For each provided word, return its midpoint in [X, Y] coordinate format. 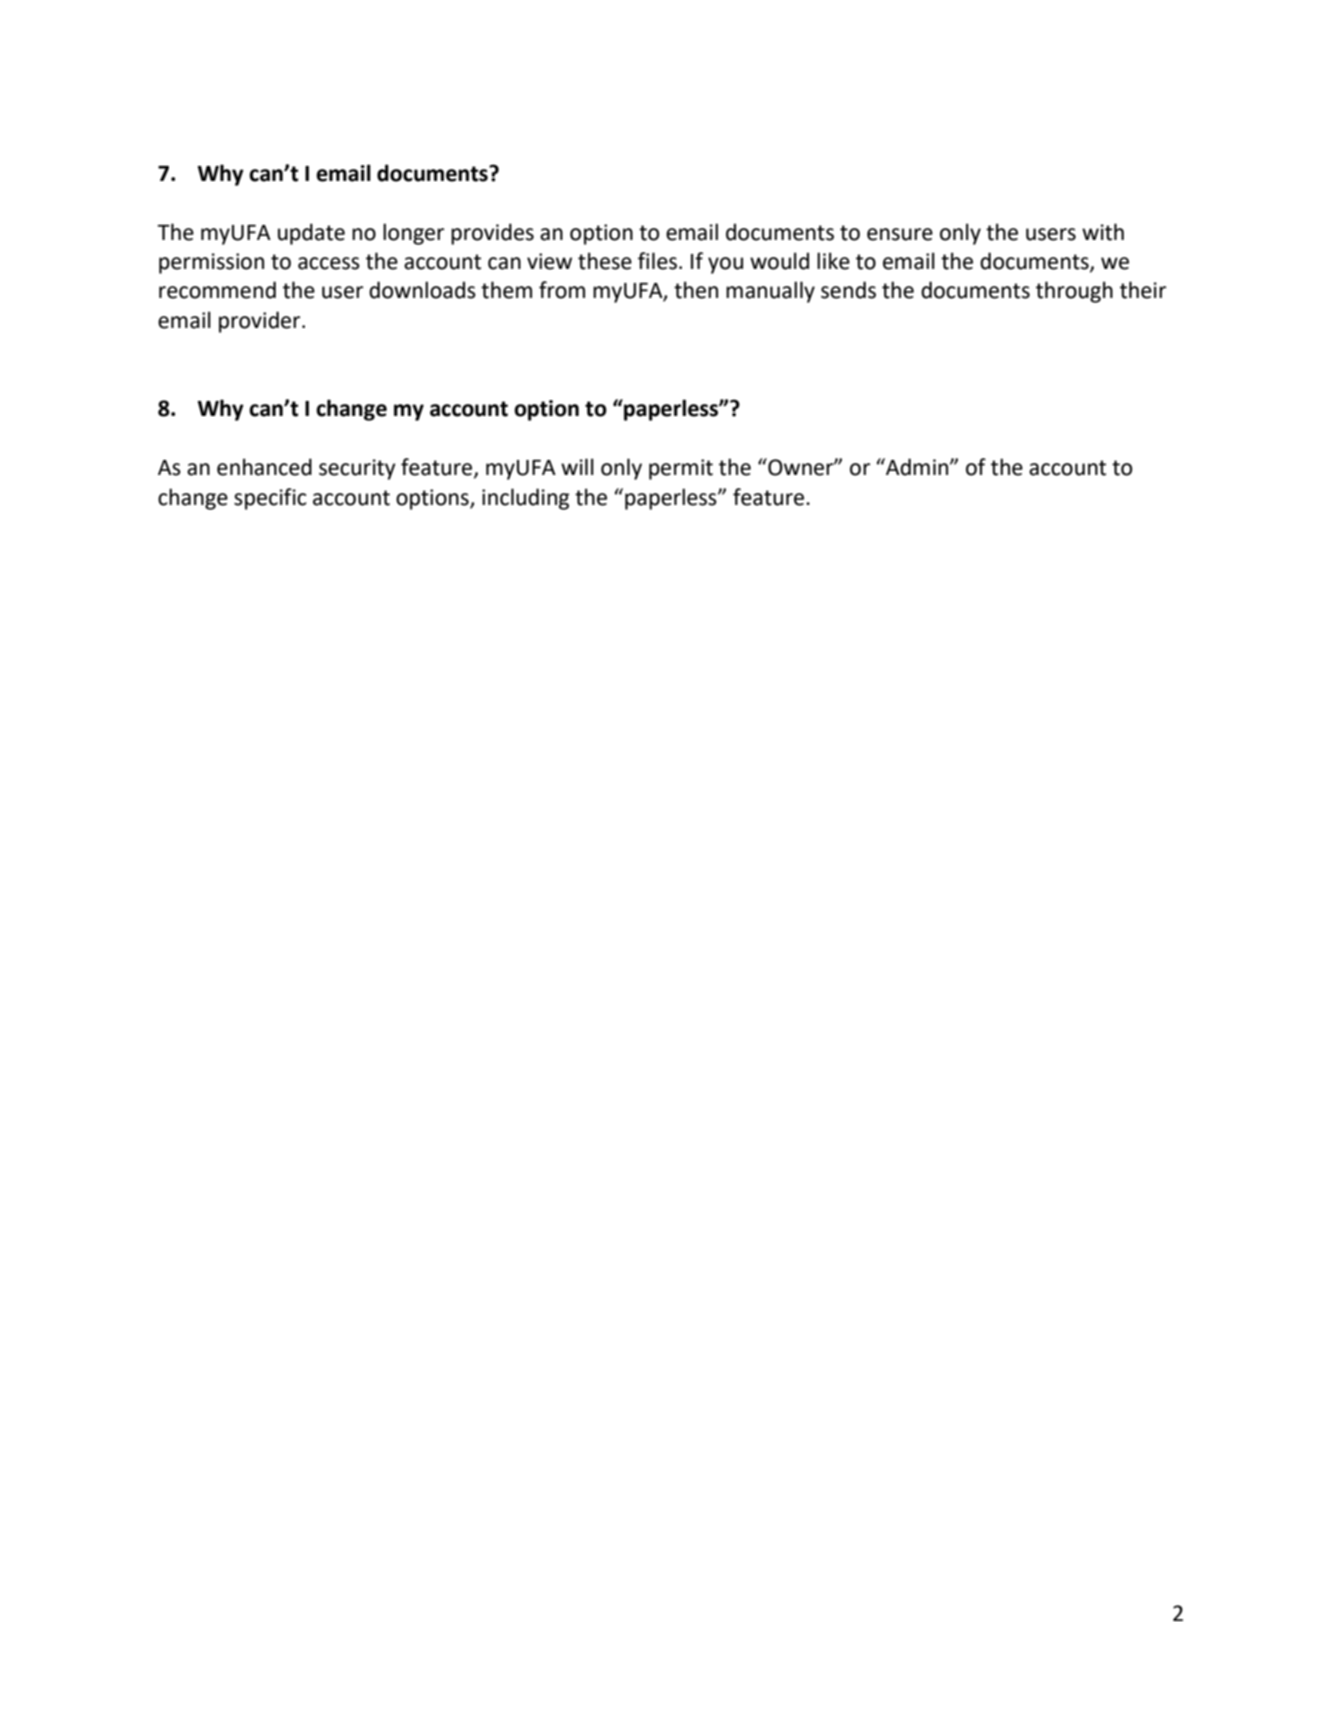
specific [270, 499]
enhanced [264, 467]
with [1103, 232]
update [311, 234]
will [577, 466]
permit [681, 469]
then [696, 290]
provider [261, 322]
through [1074, 292]
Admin [917, 467]
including [525, 499]
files [657, 261]
